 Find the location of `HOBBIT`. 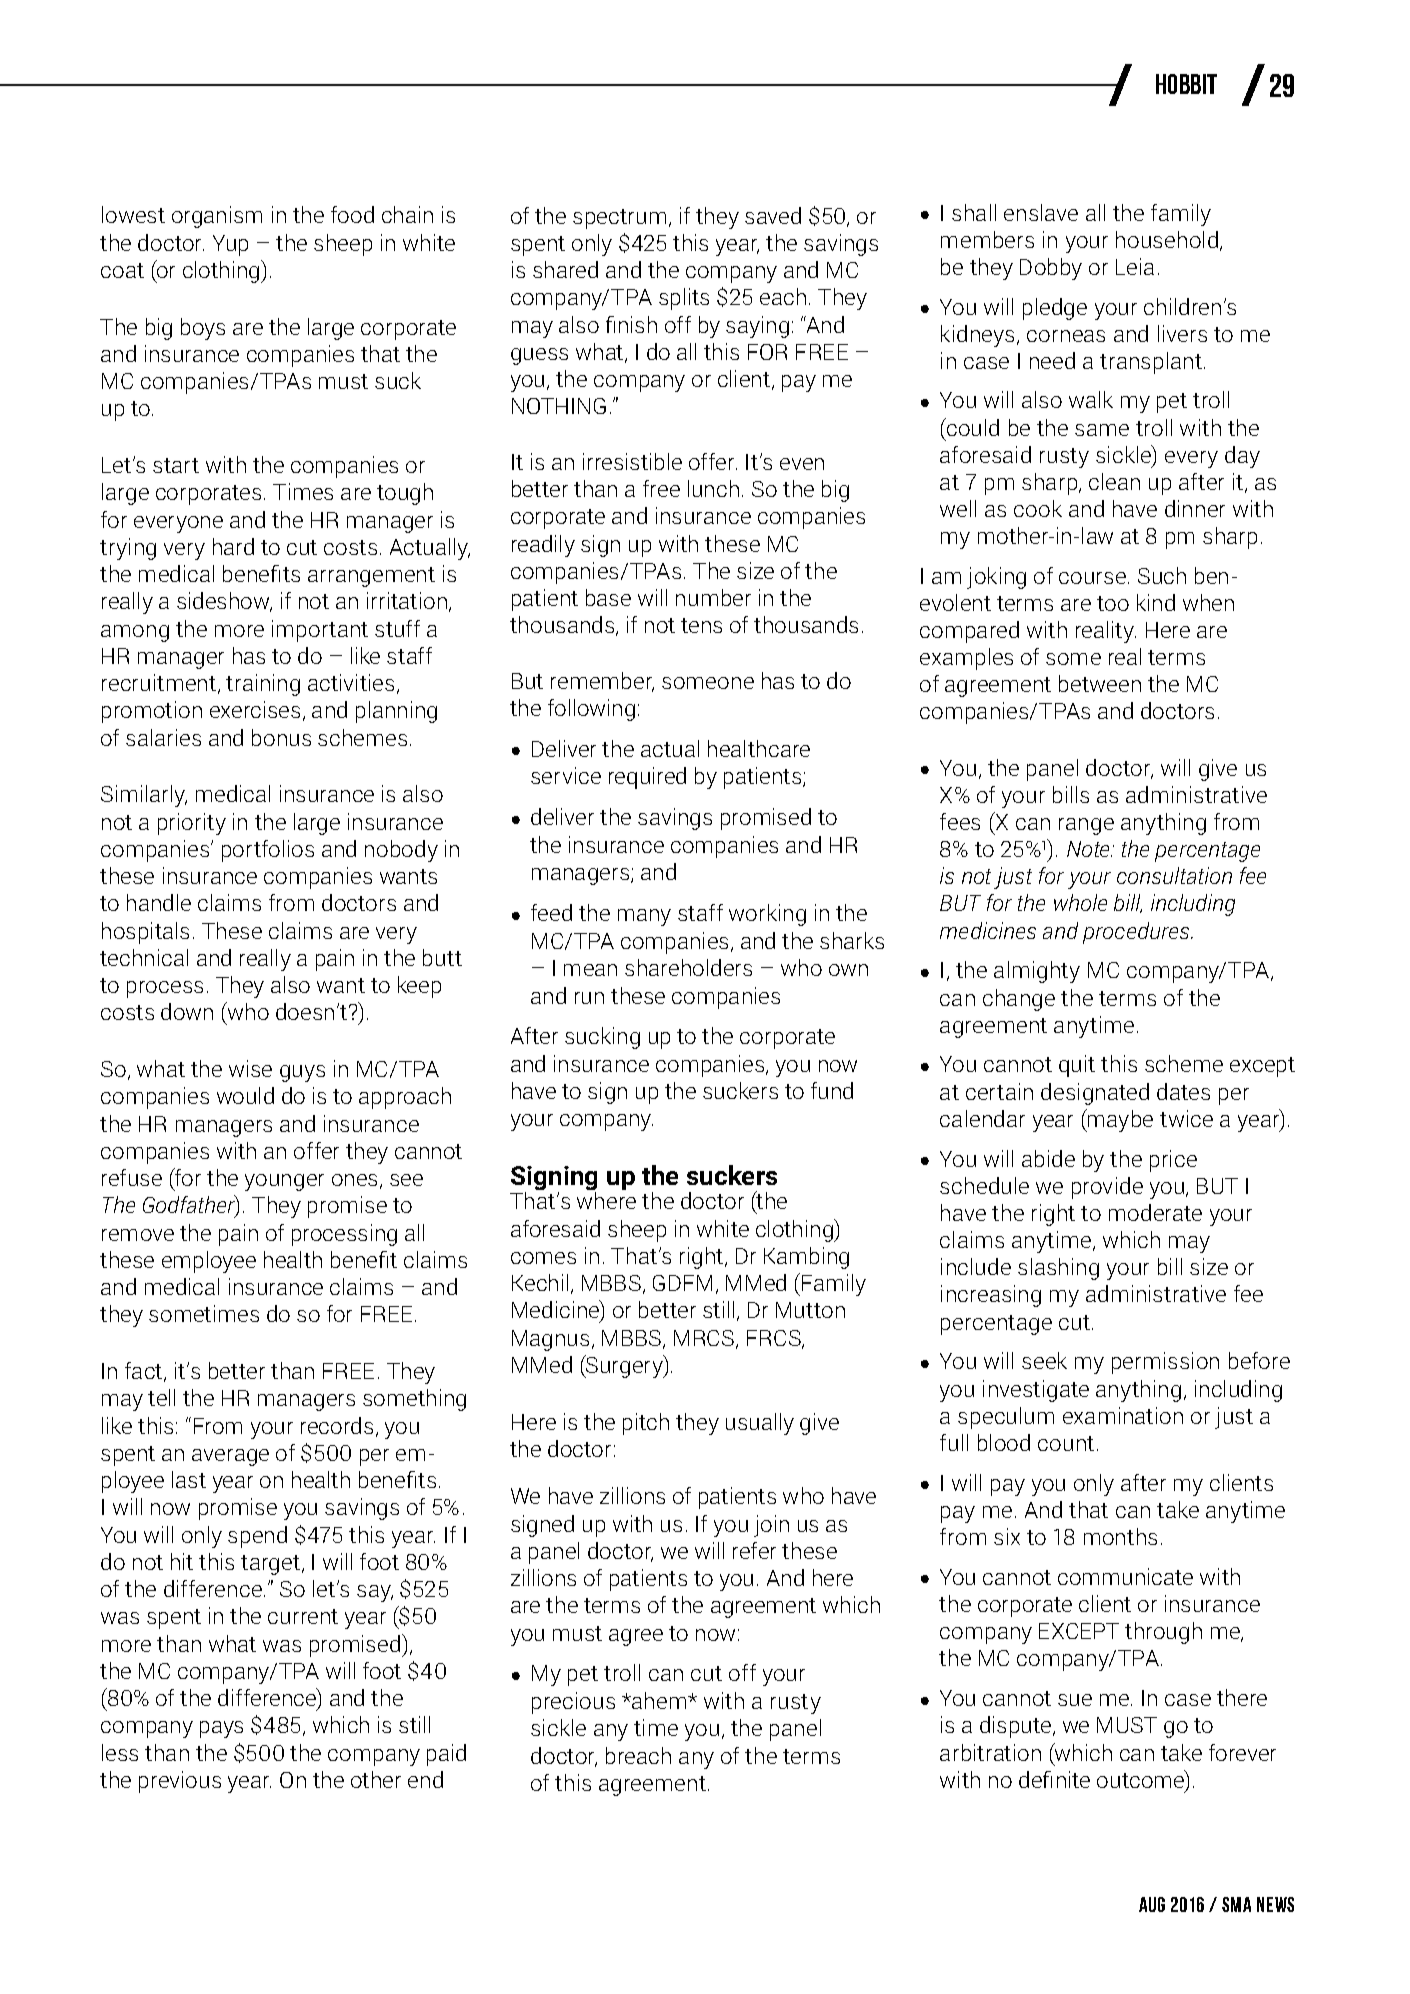

HOBBIT is located at coordinates (1186, 84).
